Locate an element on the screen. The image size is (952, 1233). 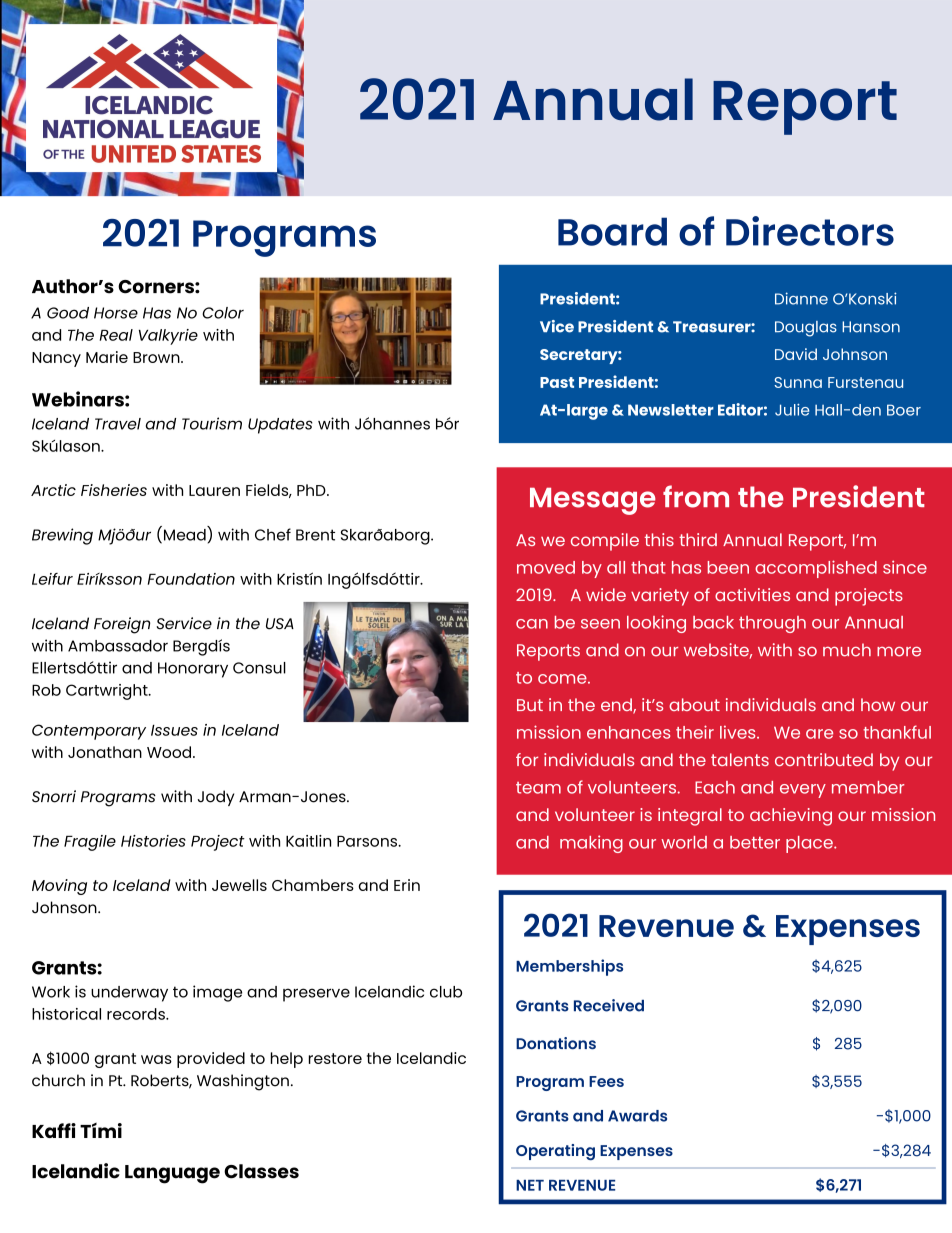
come is located at coordinates (563, 679).
